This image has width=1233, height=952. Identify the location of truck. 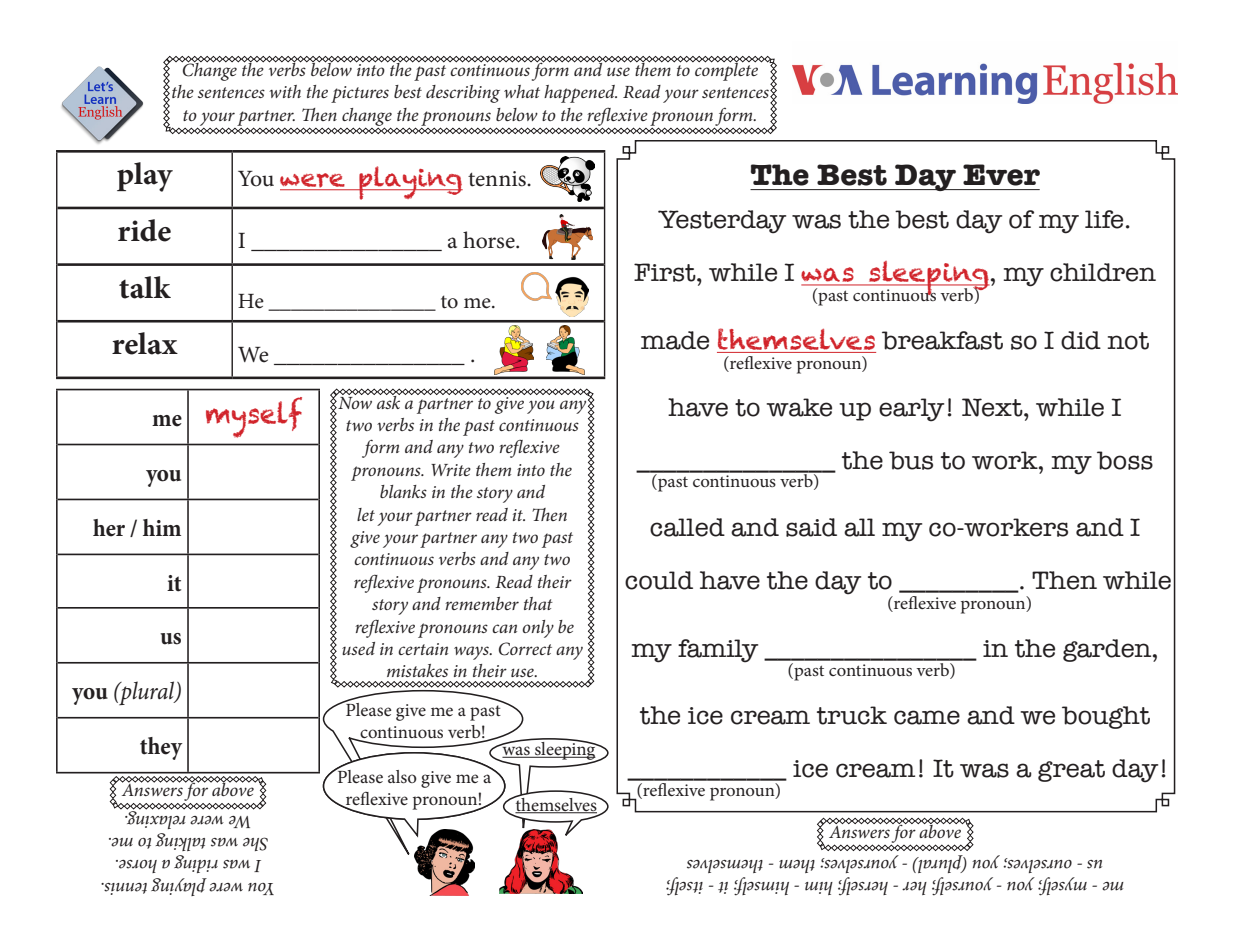
(852, 715).
